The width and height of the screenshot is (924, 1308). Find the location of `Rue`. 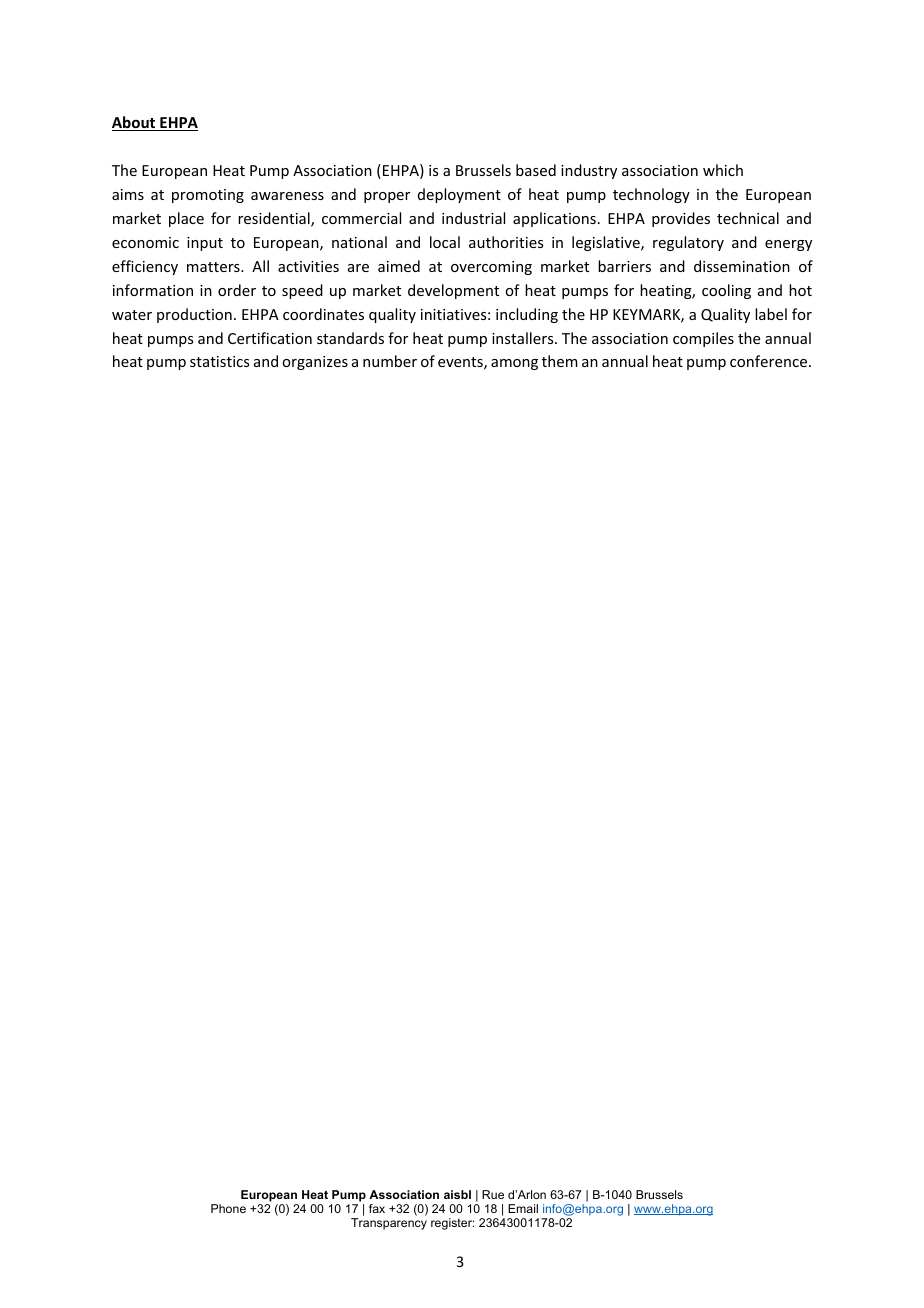

Rue is located at coordinates (493, 1194).
